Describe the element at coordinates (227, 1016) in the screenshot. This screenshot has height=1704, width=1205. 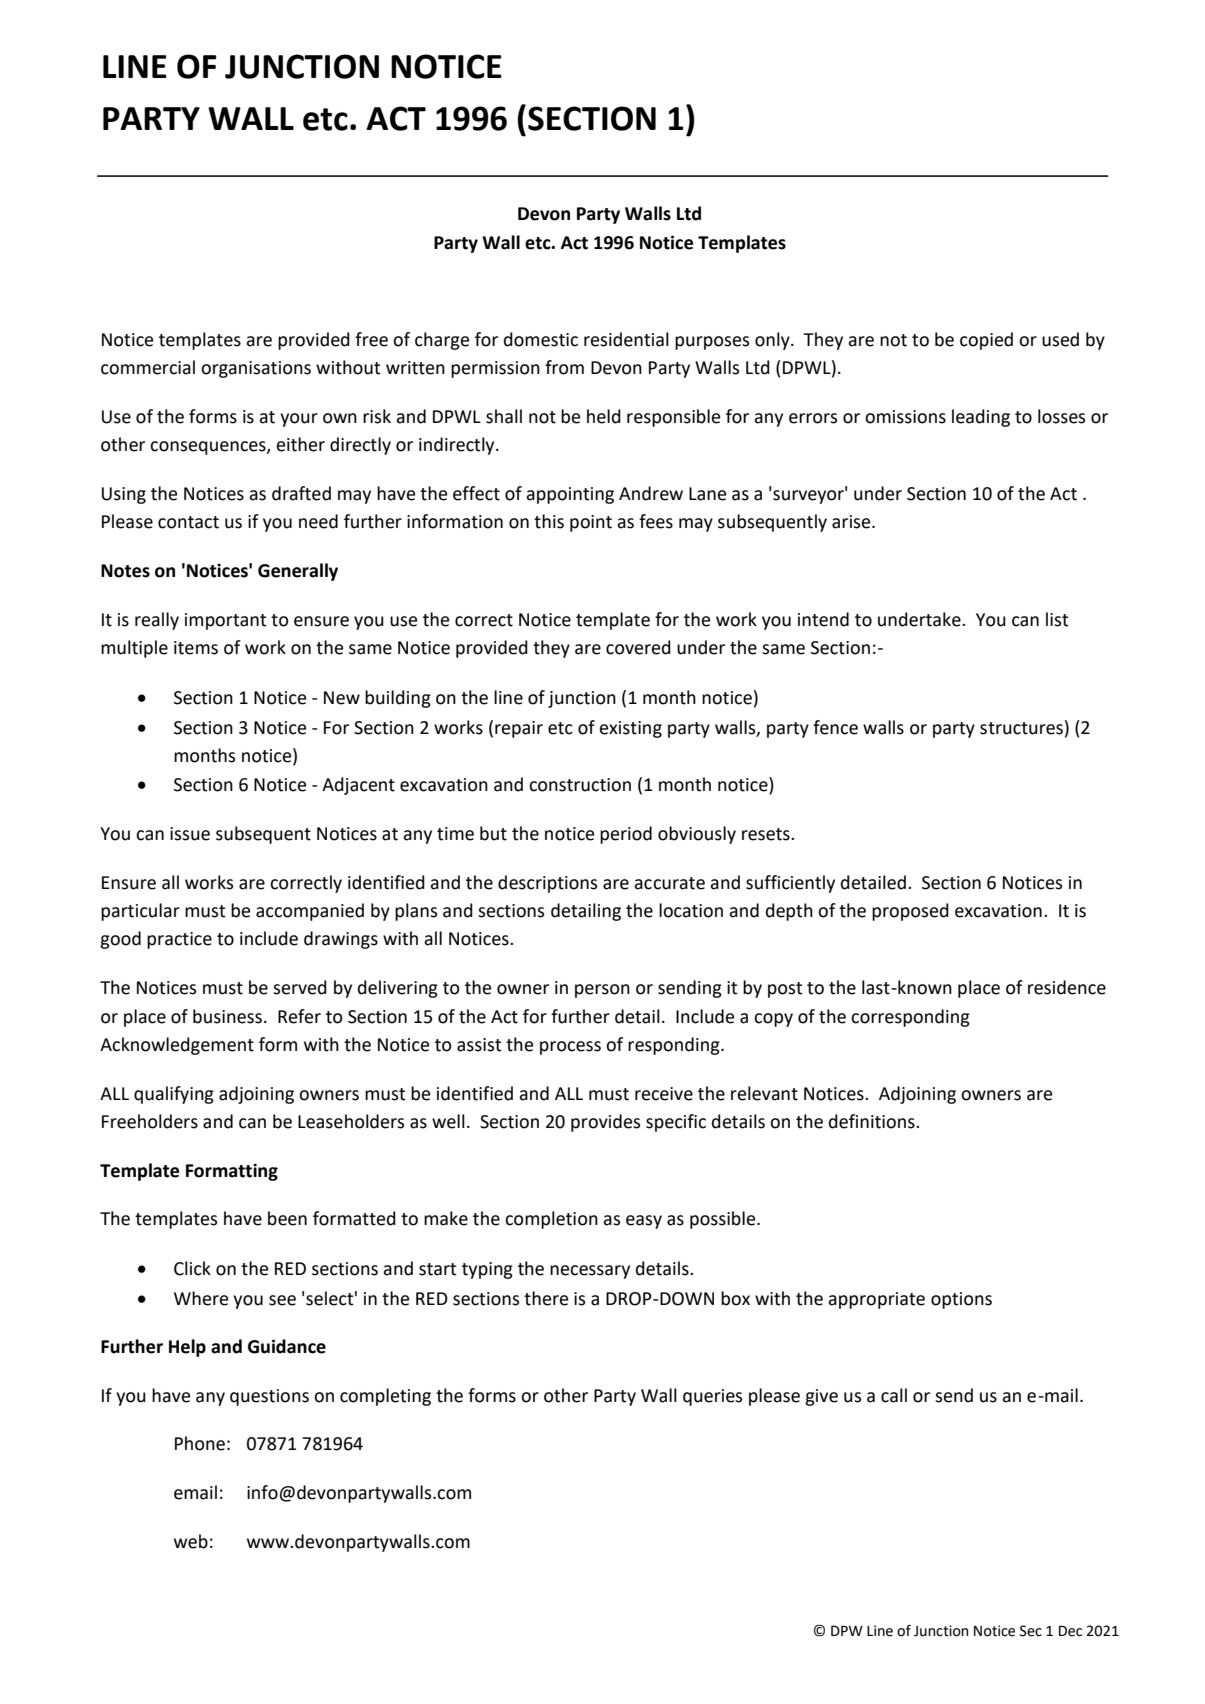
I see `business` at that location.
